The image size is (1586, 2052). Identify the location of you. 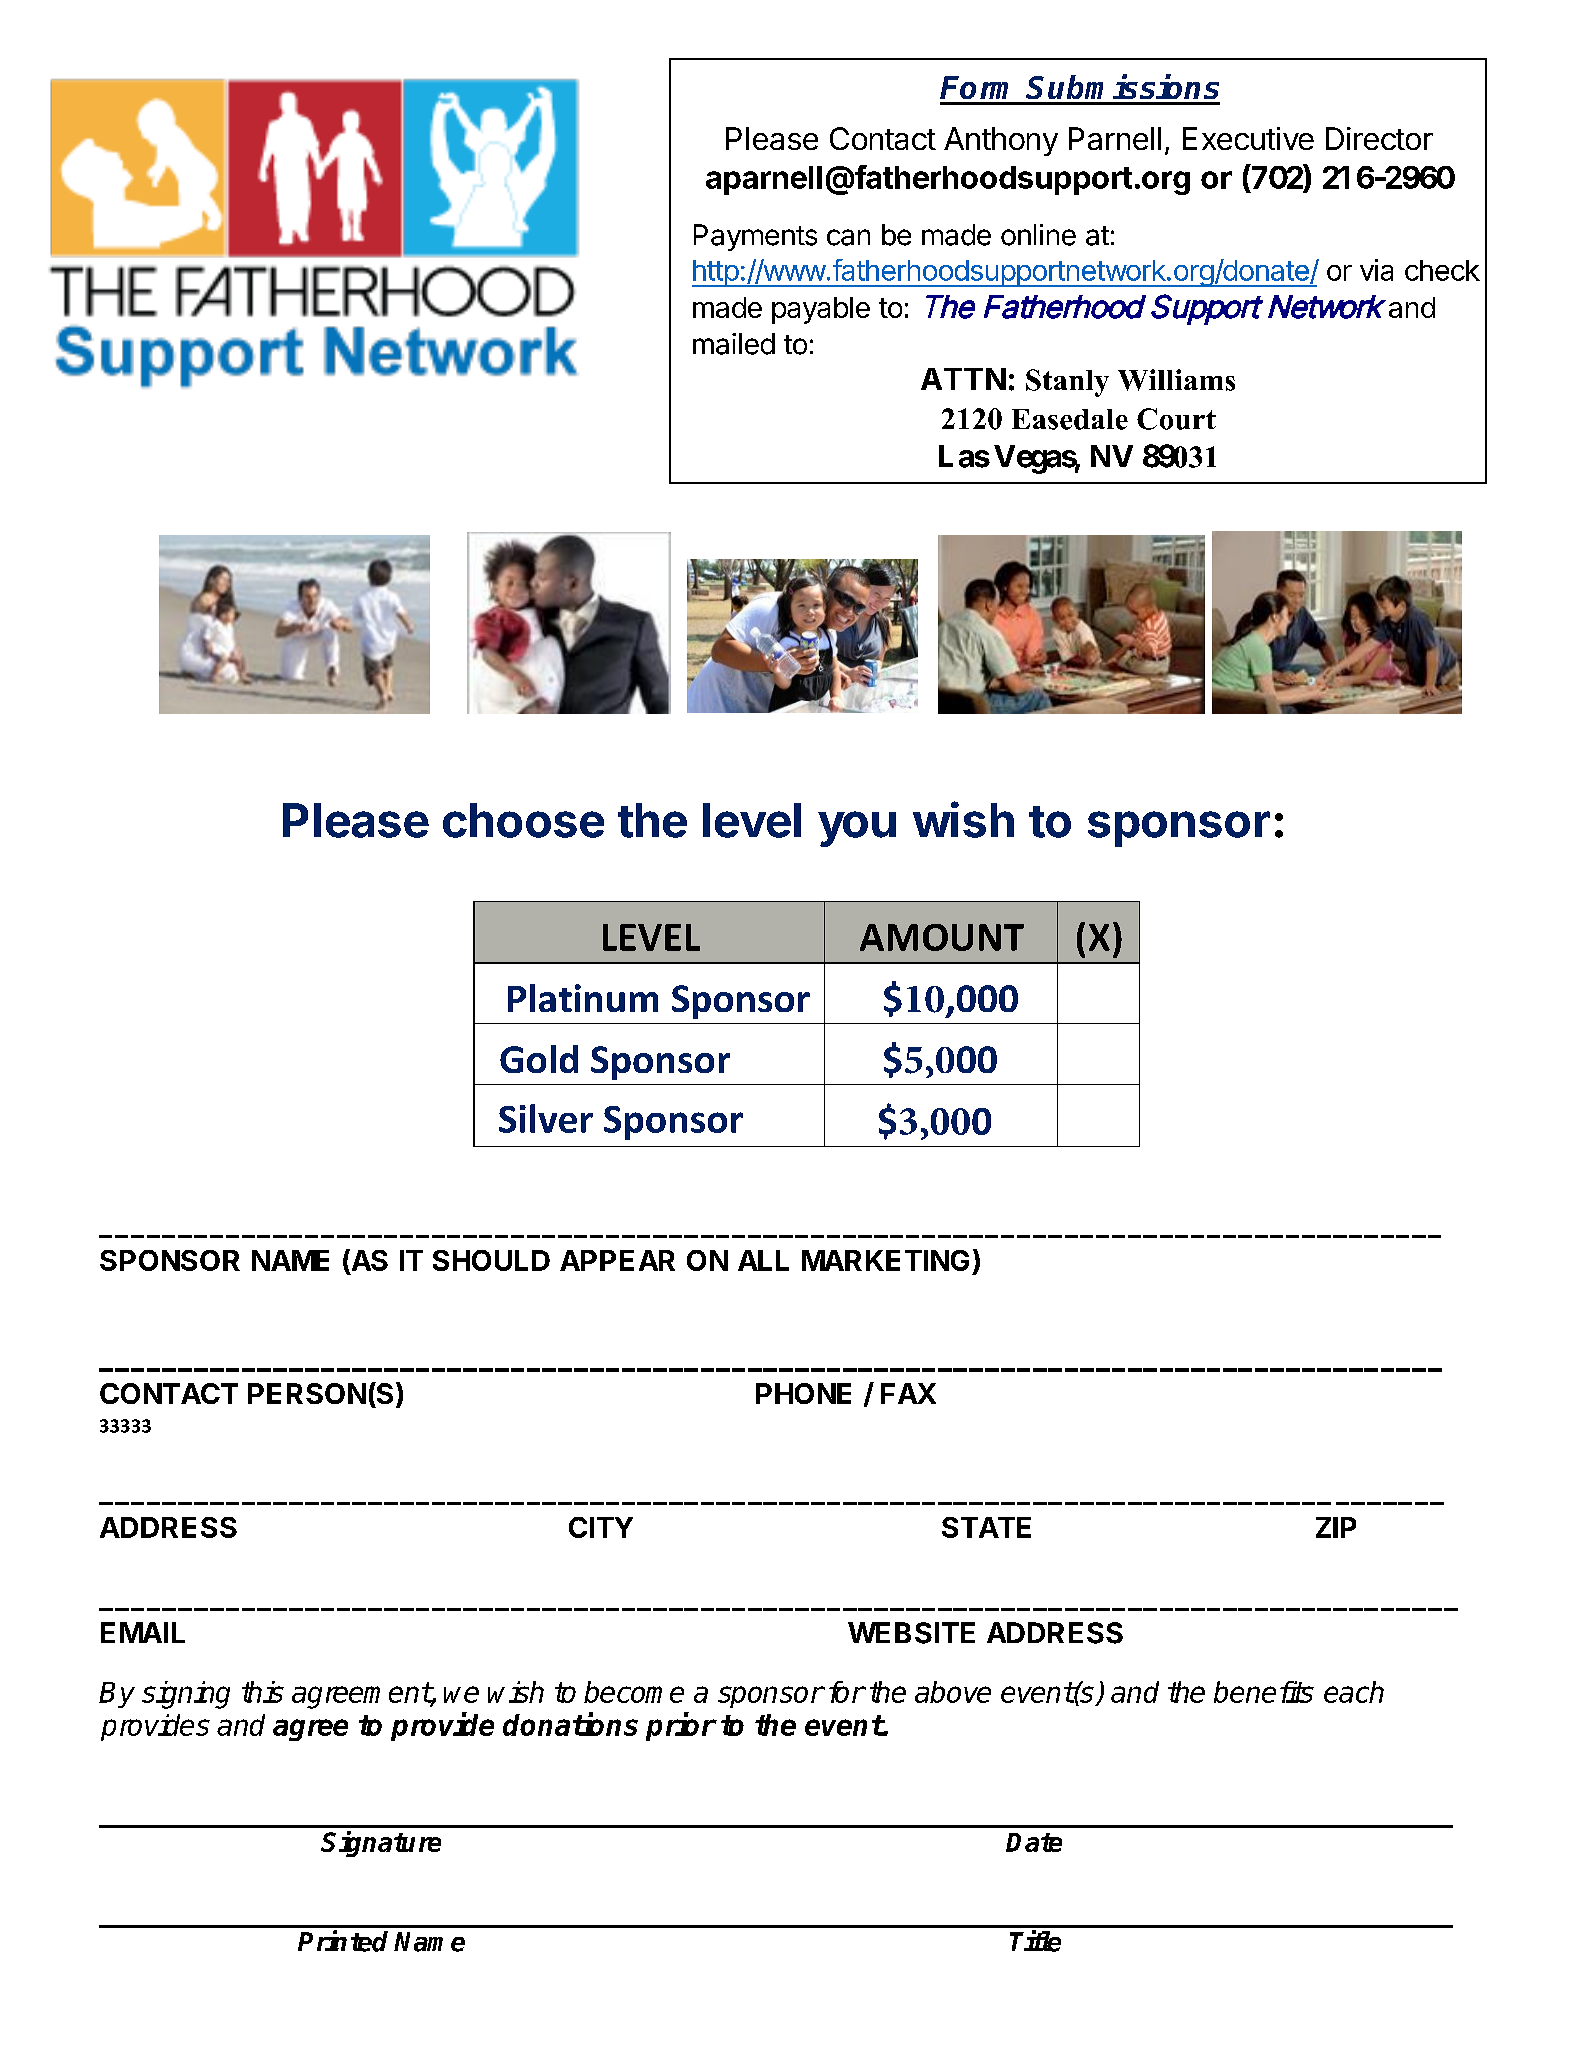
(857, 829).
